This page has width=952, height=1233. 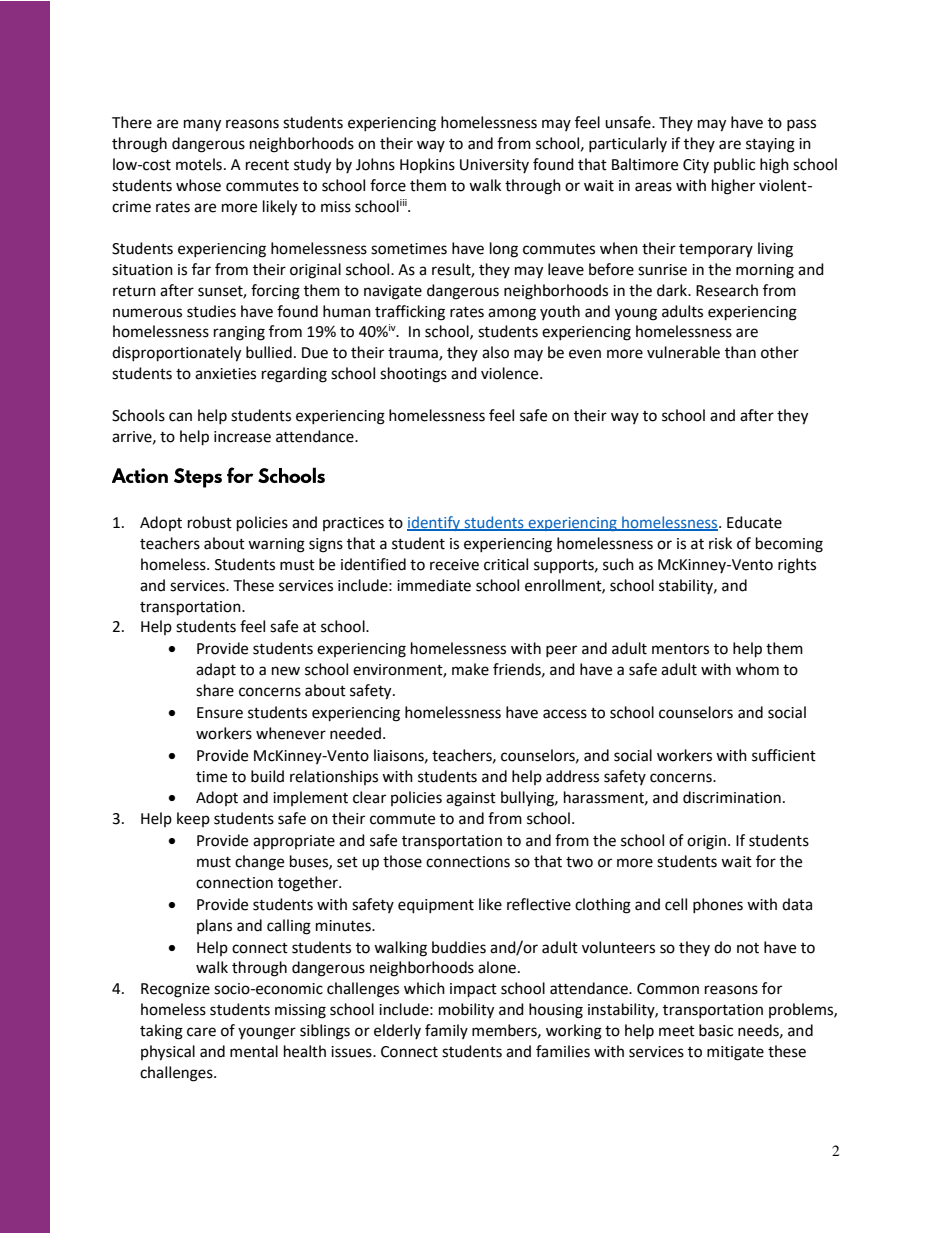 What do you see at coordinates (494, 166) in the page?
I see `University` at bounding box center [494, 166].
